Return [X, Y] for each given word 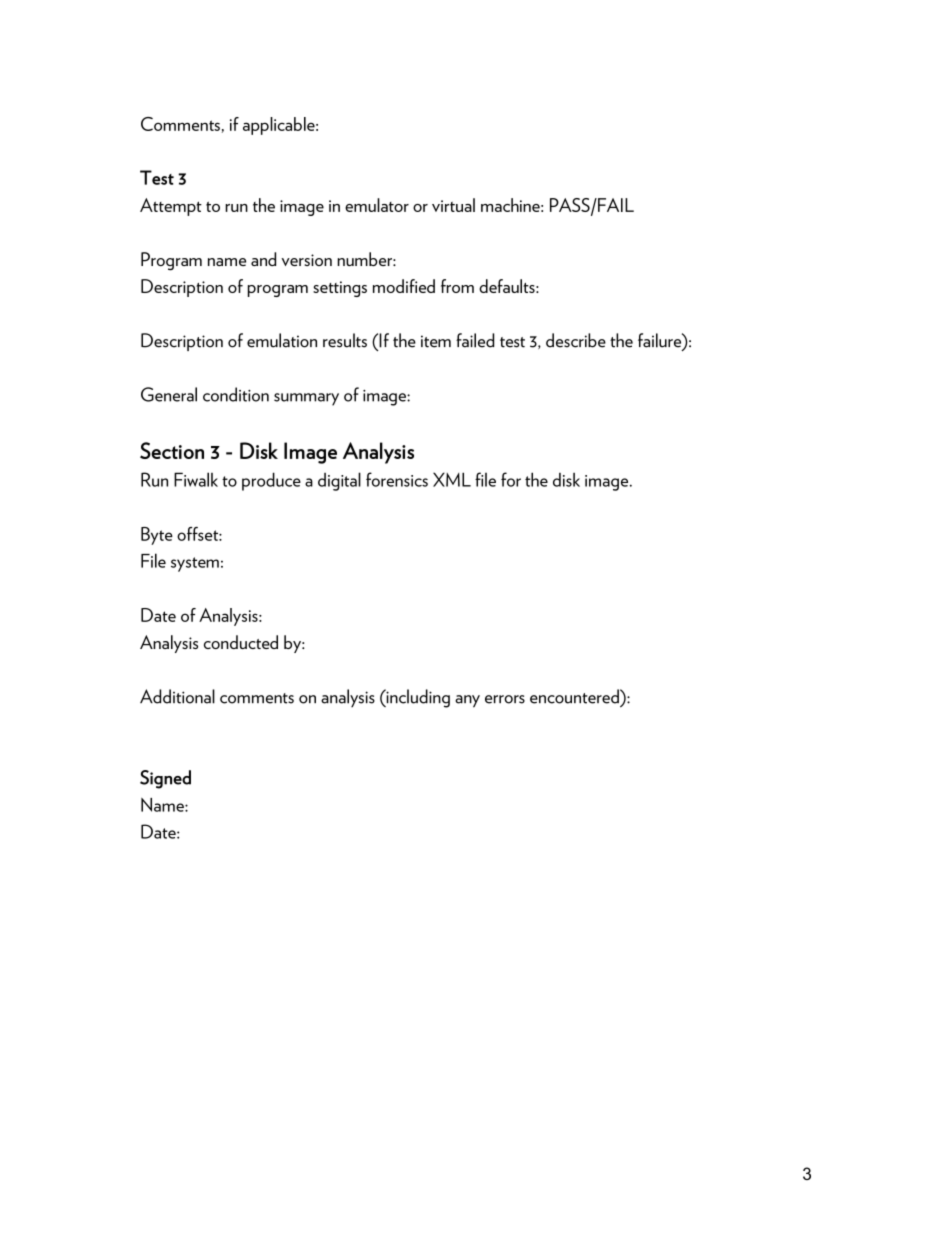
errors [505, 699]
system [195, 564]
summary [306, 399]
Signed [165, 779]
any [467, 701]
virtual [453, 205]
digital [339, 481]
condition [236, 394]
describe [576, 340]
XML [452, 479]
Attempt [171, 207]
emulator [377, 205]
